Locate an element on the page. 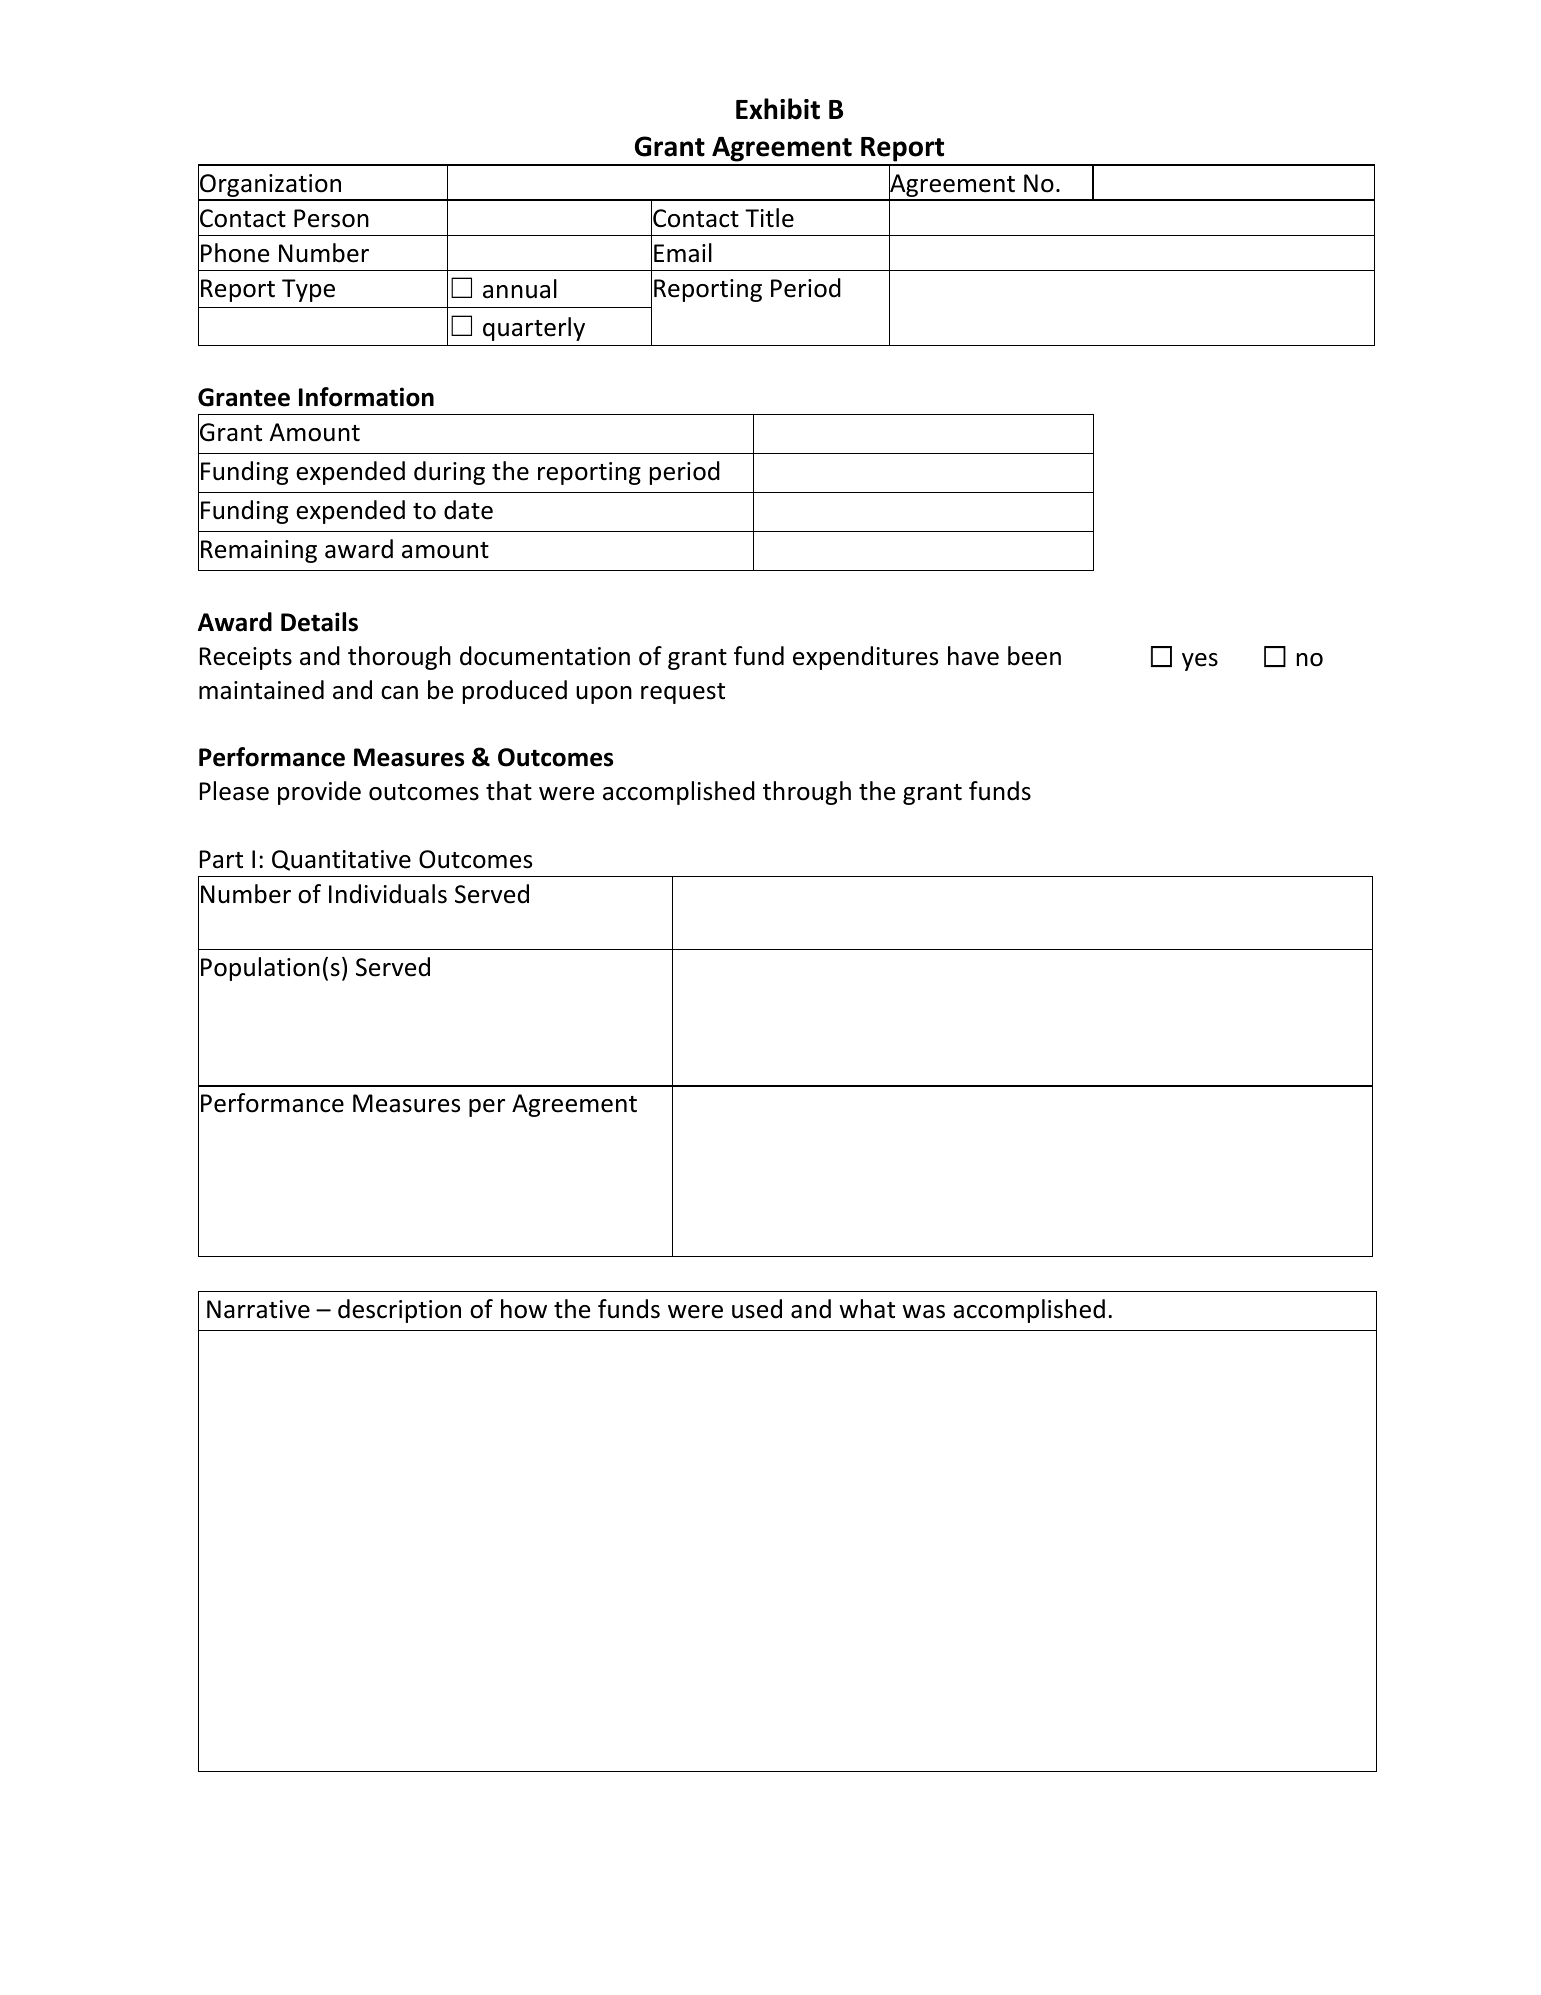 This image has height=1995, width=1541. Exhibit is located at coordinates (778, 109).
